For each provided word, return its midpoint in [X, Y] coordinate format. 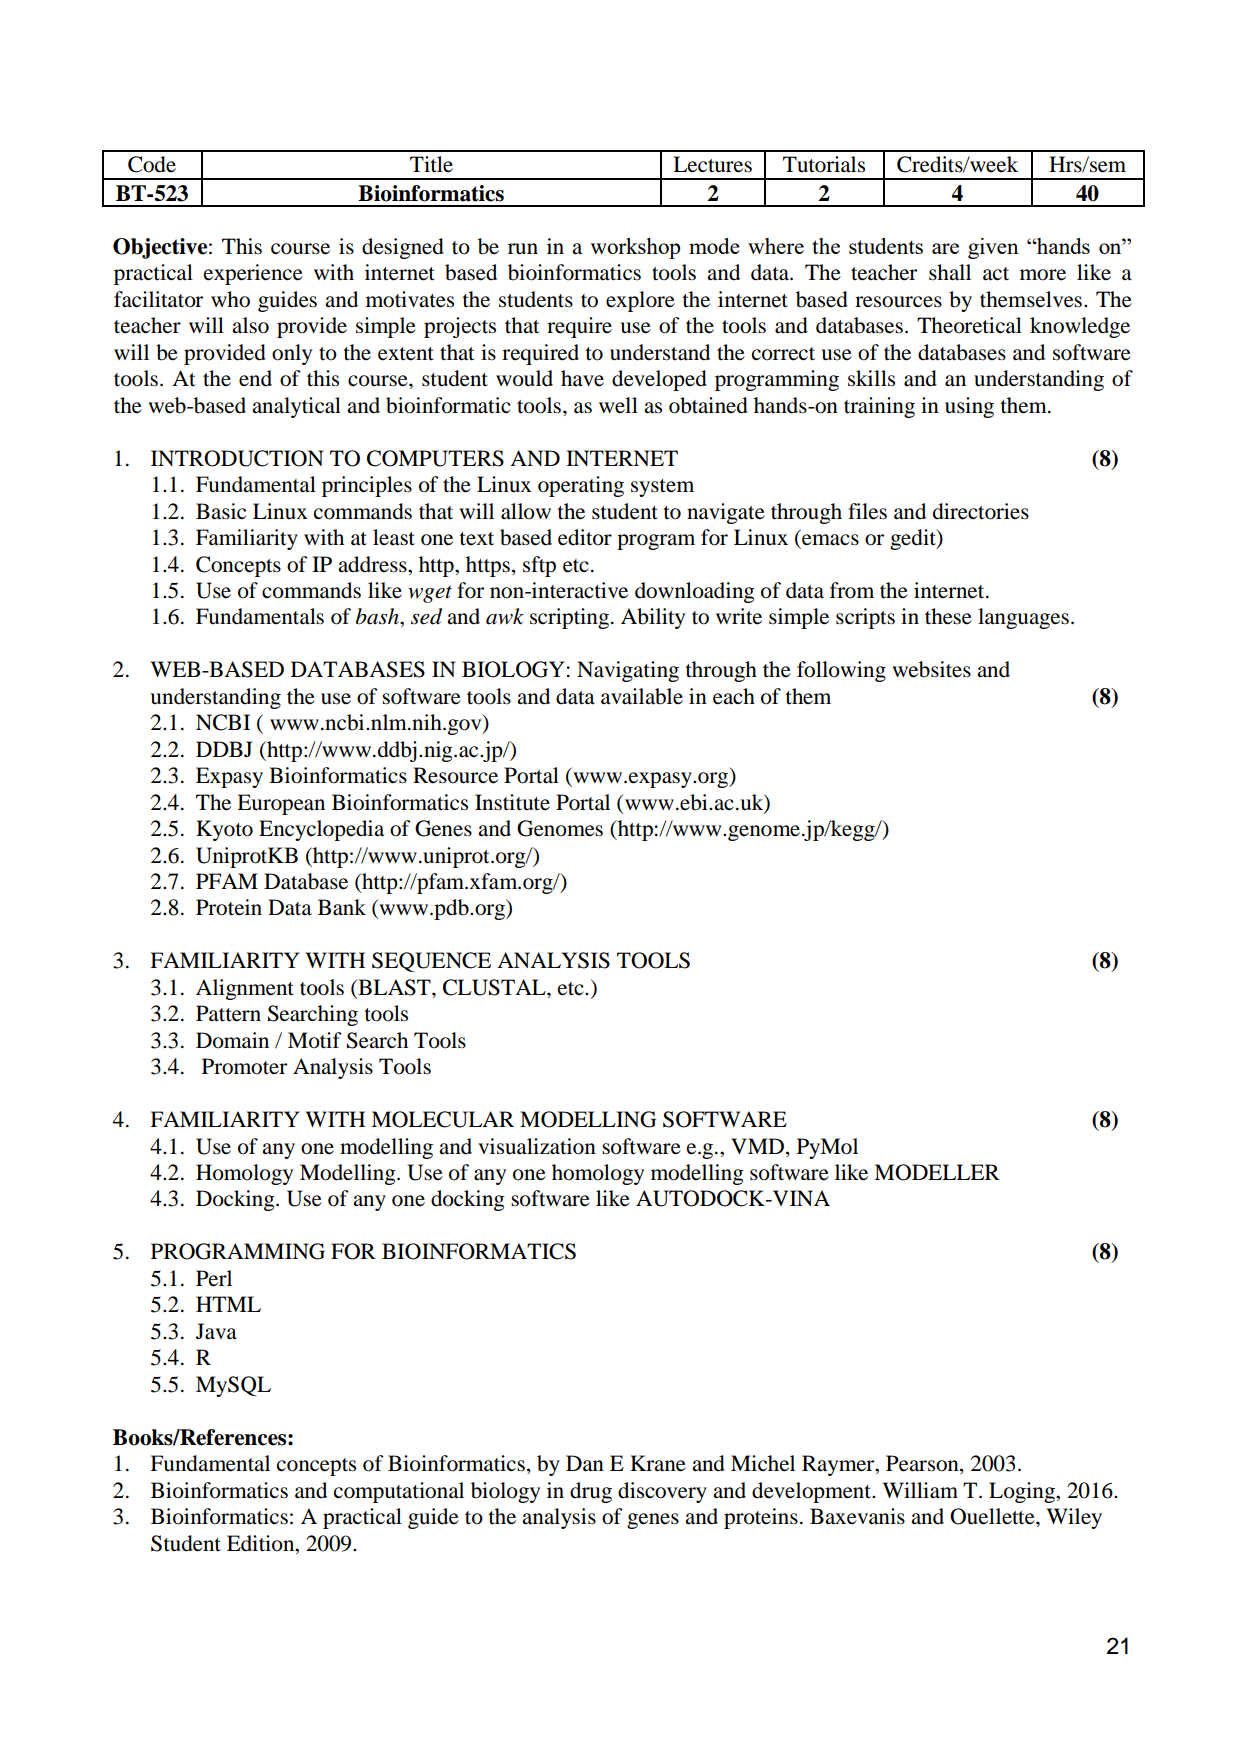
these [948, 616]
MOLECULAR [442, 1119]
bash [378, 616]
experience [253, 274]
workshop [635, 248]
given [993, 248]
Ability [653, 618]
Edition [262, 1543]
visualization [537, 1146]
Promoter [244, 1066]
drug [591, 1492]
